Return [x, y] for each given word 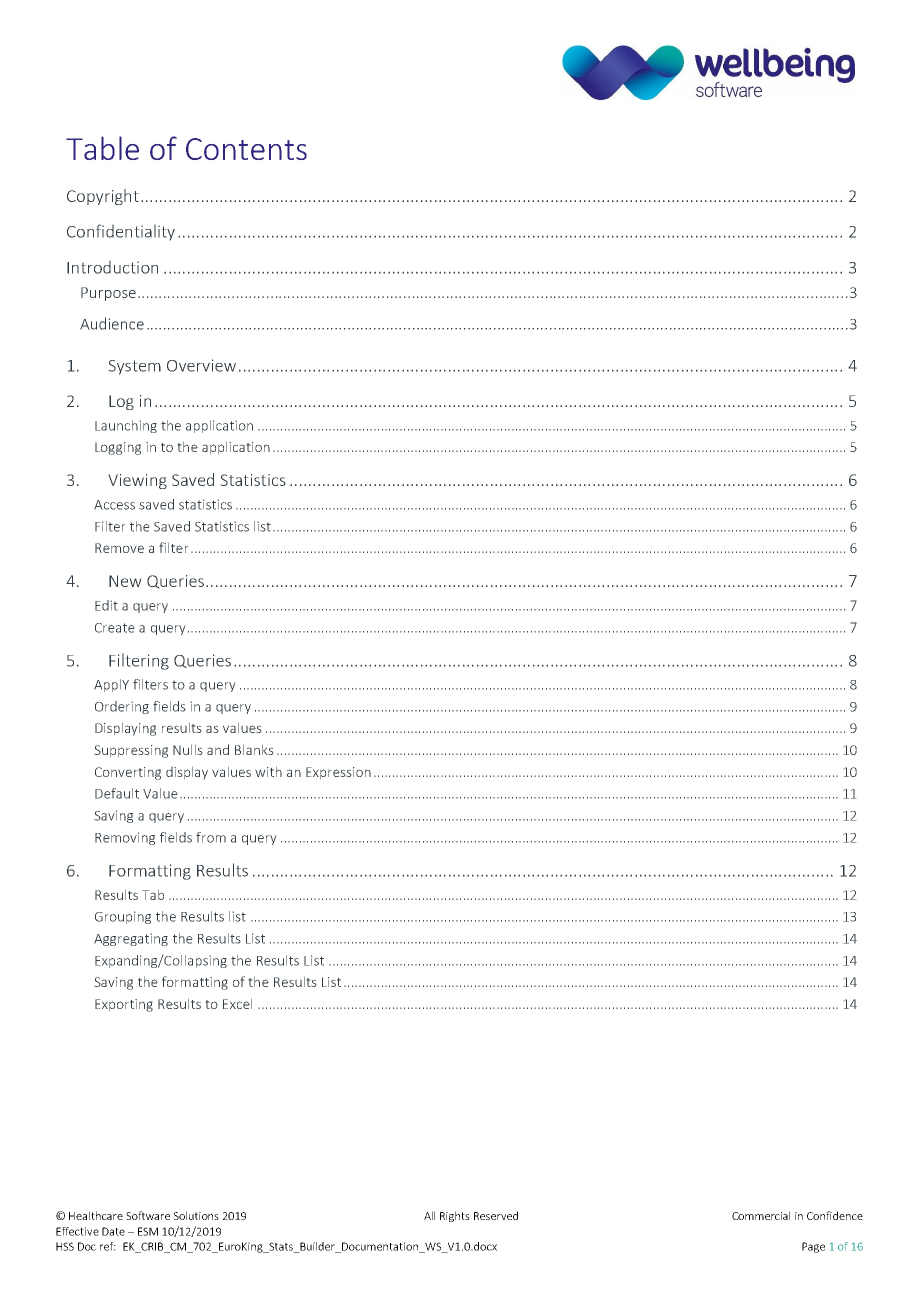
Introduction [112, 267]
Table [102, 148]
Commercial [761, 1215]
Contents [246, 149]
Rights [455, 1216]
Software [148, 1215]
